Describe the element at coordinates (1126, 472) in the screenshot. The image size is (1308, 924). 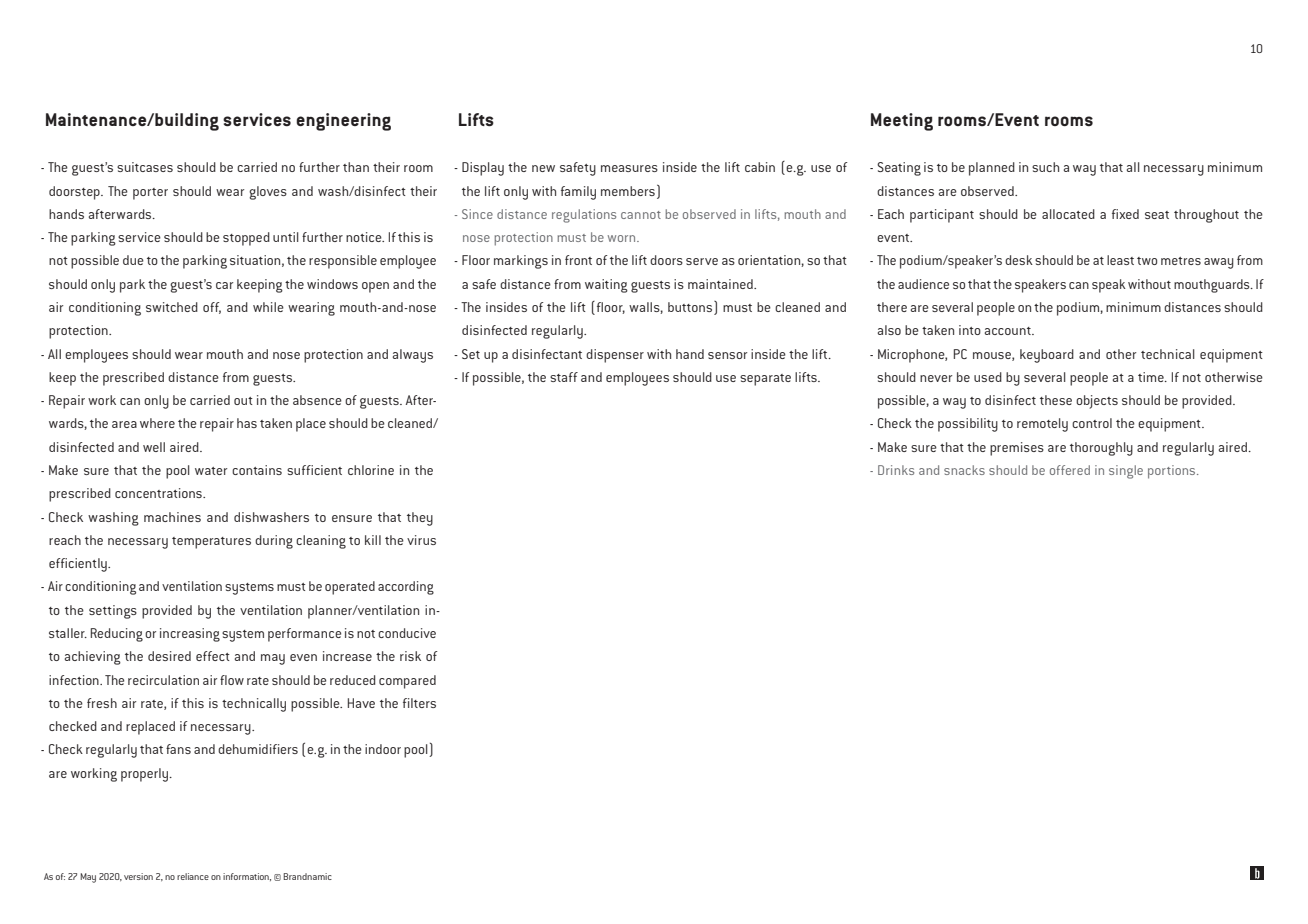
I see `single` at that location.
